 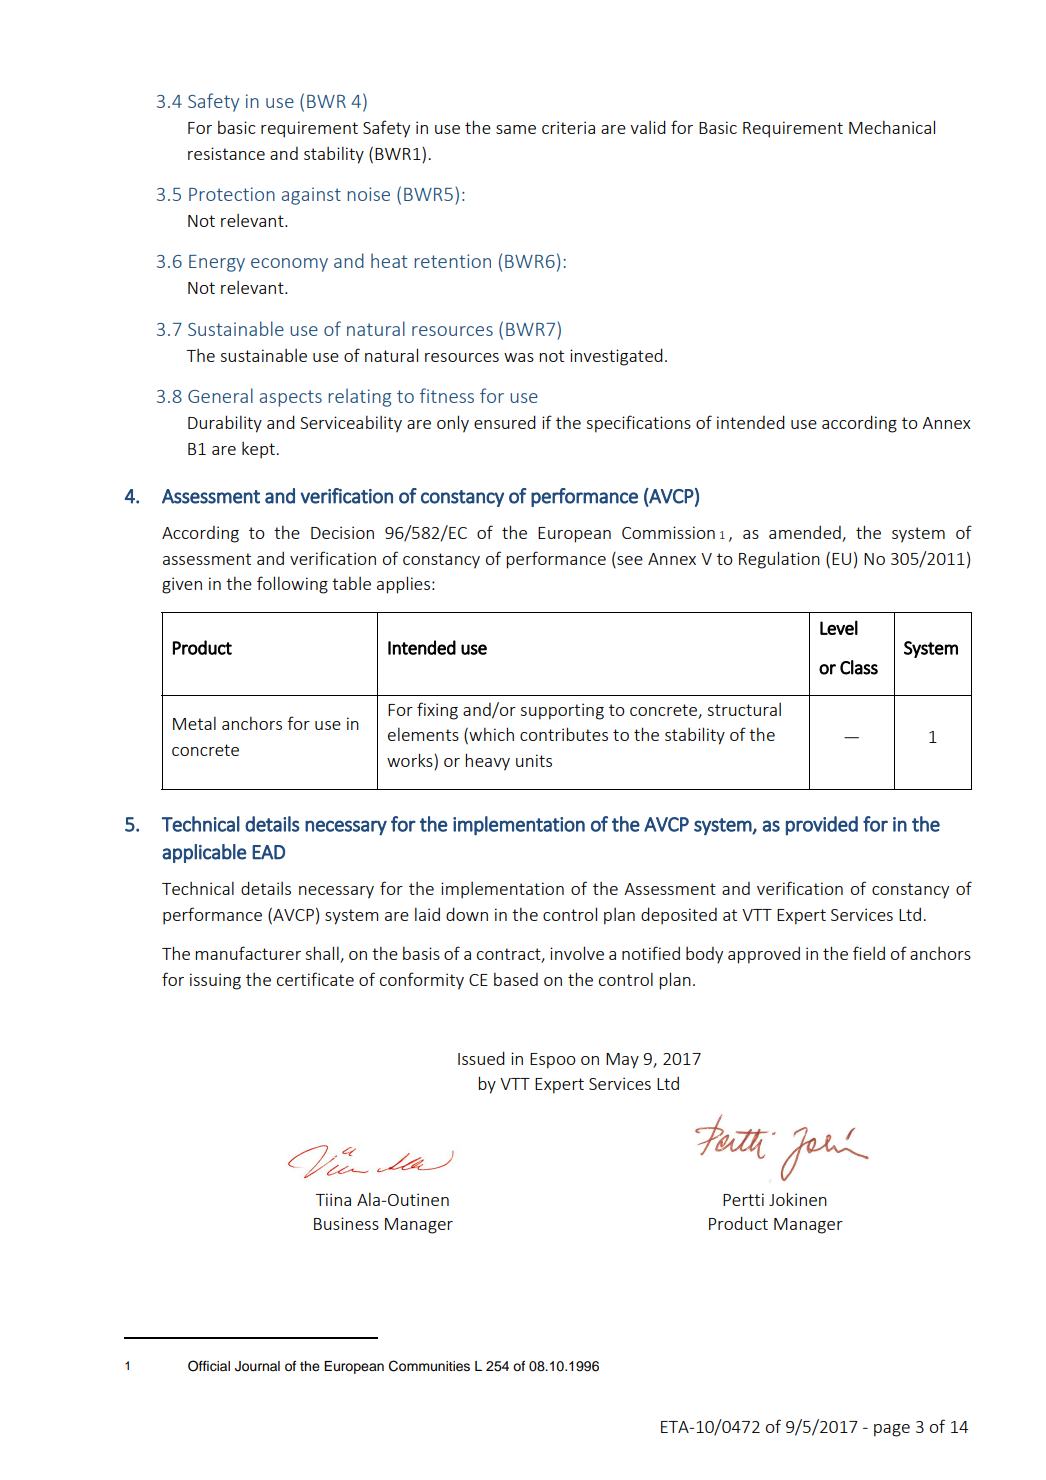 What do you see at coordinates (257, 1366) in the page?
I see `Journal` at bounding box center [257, 1366].
